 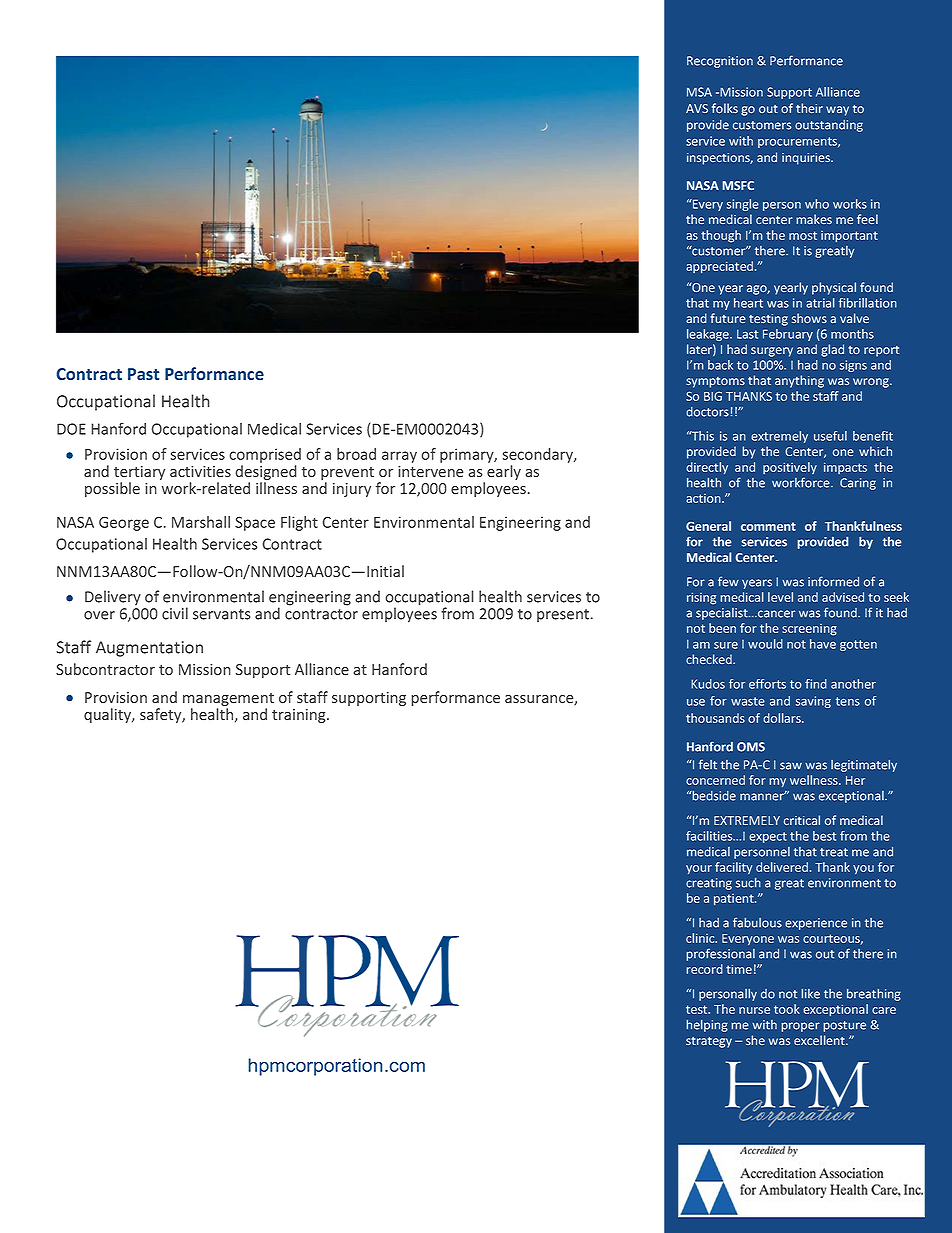 I want to click on their, so click(x=809, y=108).
